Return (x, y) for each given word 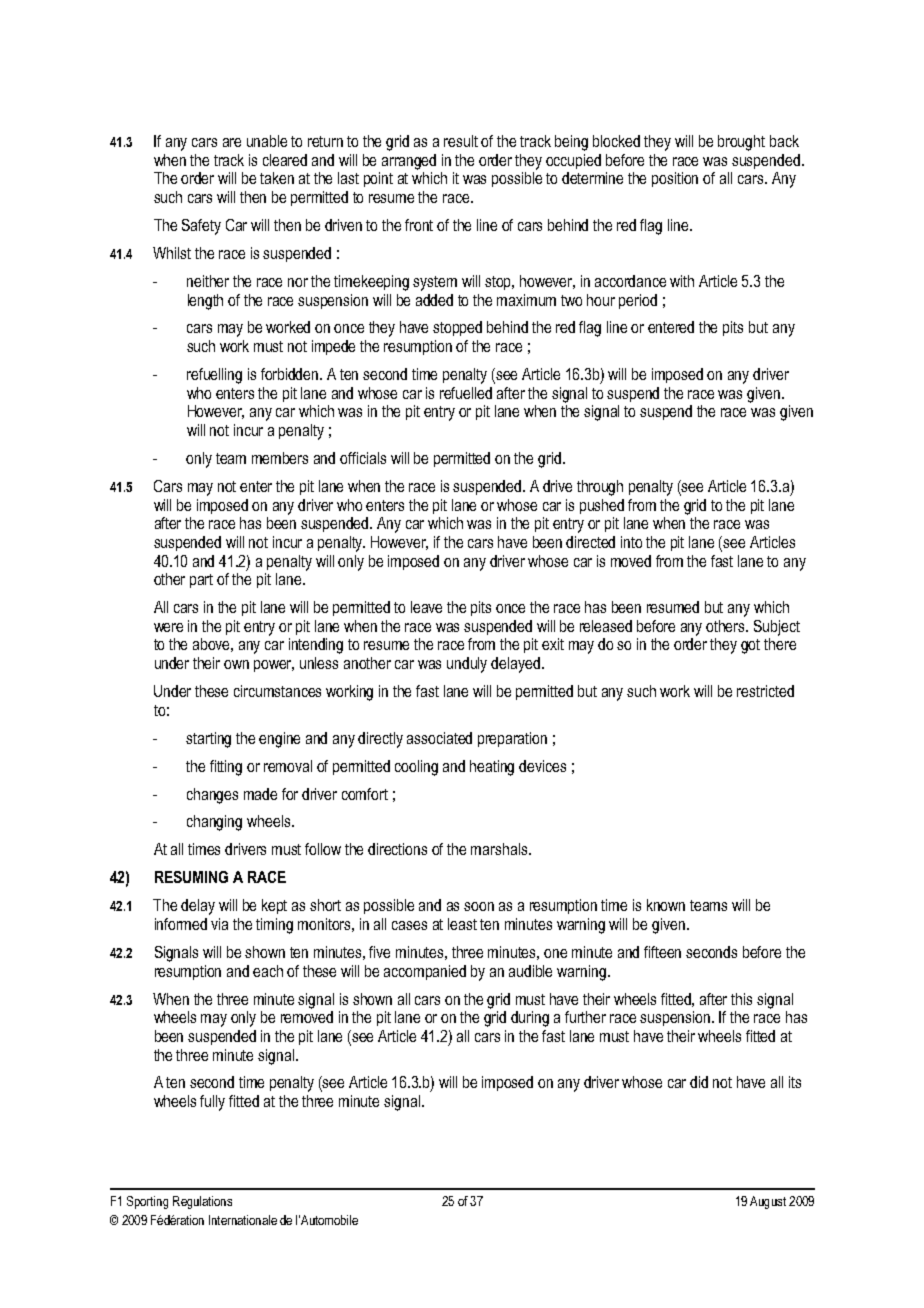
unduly (467, 665)
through (600, 488)
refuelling (214, 376)
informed (181, 924)
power (274, 666)
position (675, 179)
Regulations (202, 1202)
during (530, 1019)
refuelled (466, 393)
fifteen (662, 952)
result (461, 141)
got (750, 646)
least (462, 924)
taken (277, 178)
